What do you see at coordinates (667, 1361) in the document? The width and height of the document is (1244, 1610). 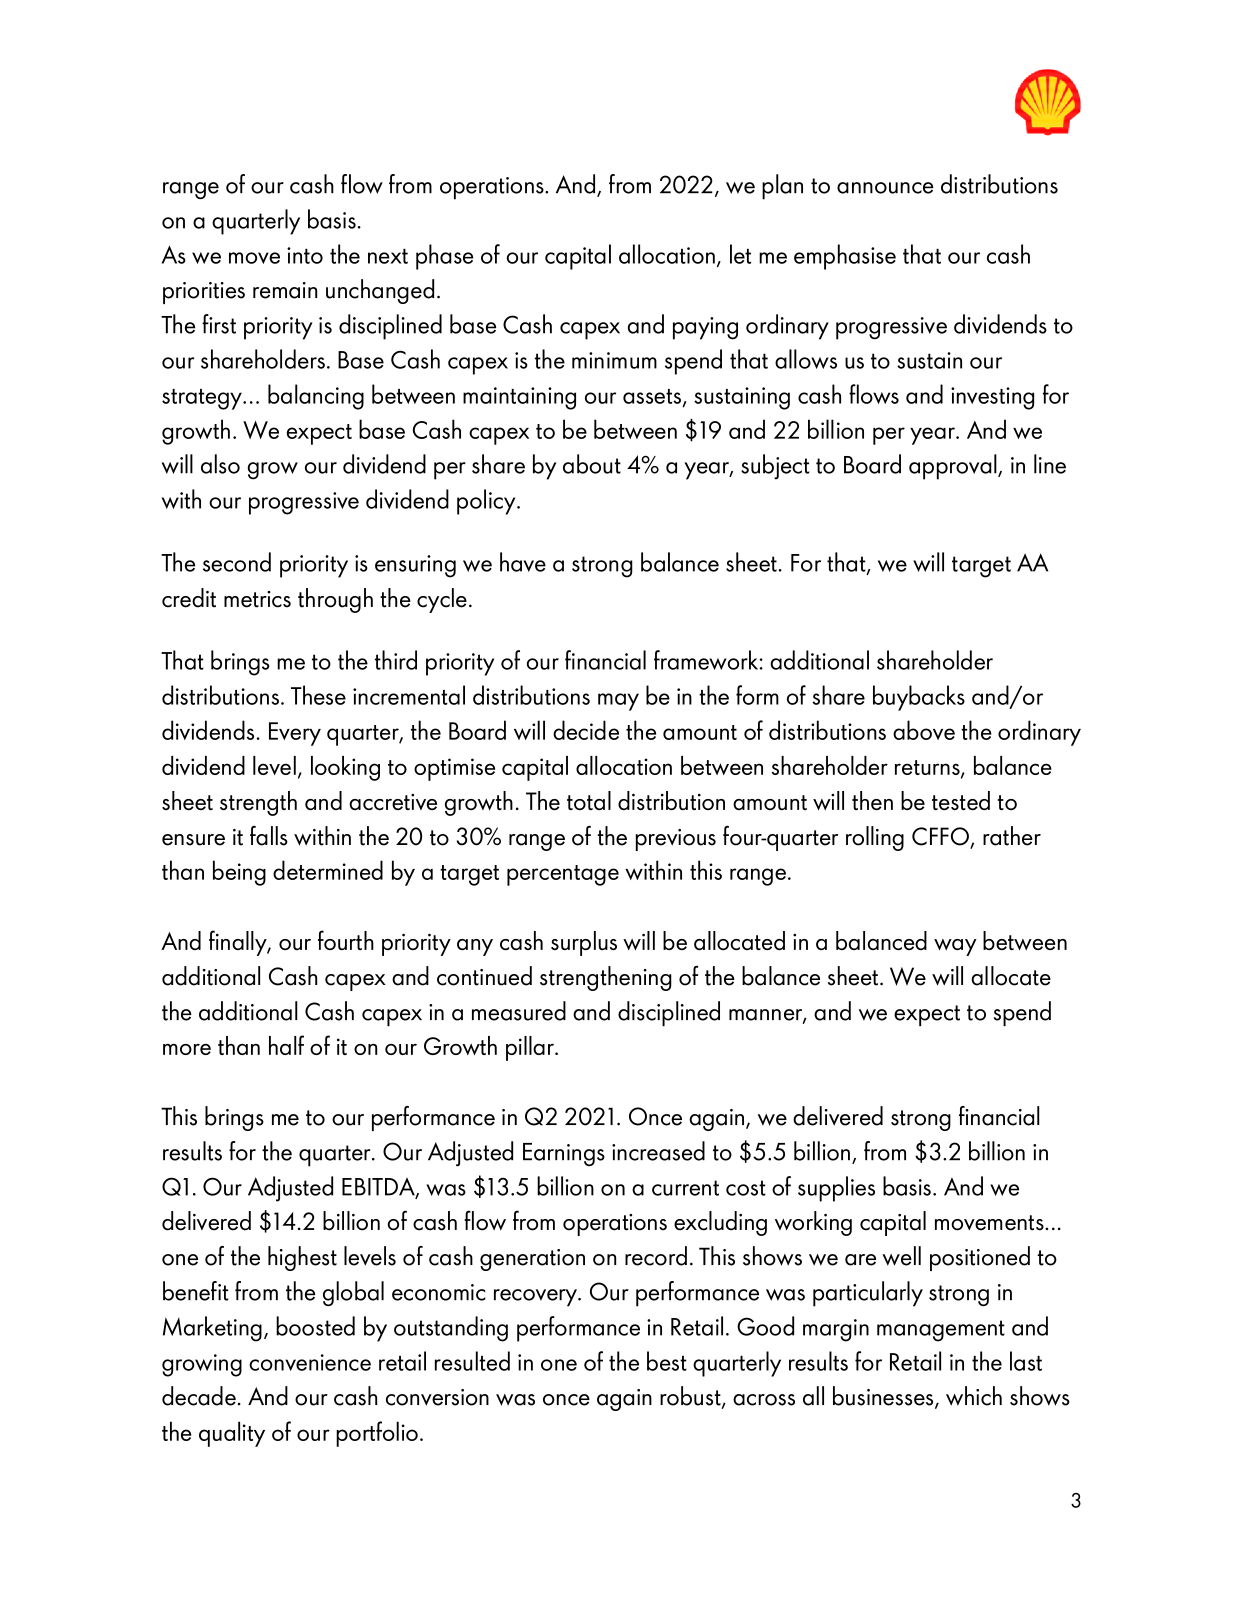 I see `best` at bounding box center [667, 1361].
